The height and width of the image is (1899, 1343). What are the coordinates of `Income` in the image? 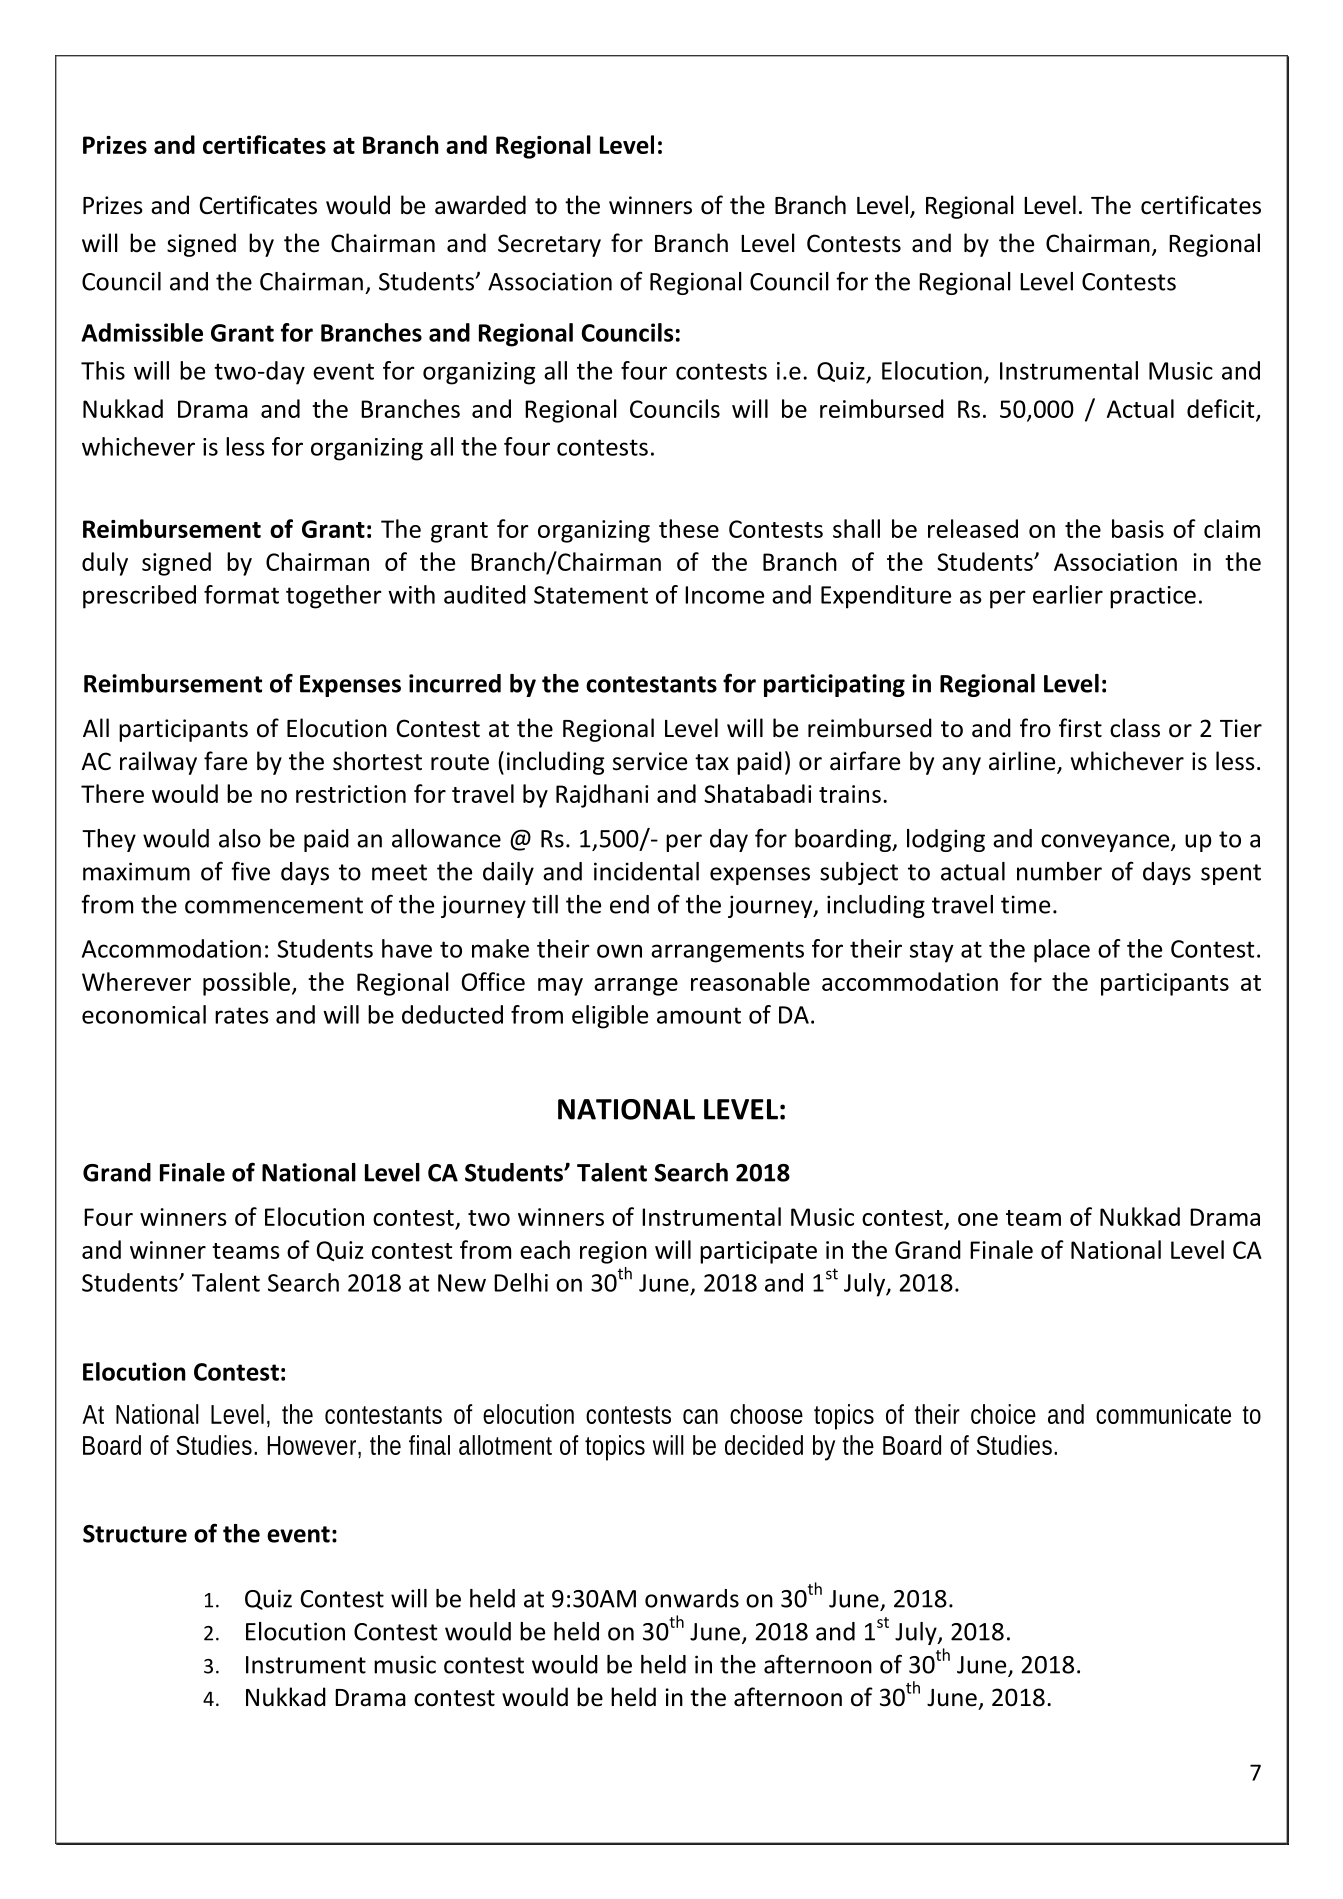 It's located at (724, 595).
